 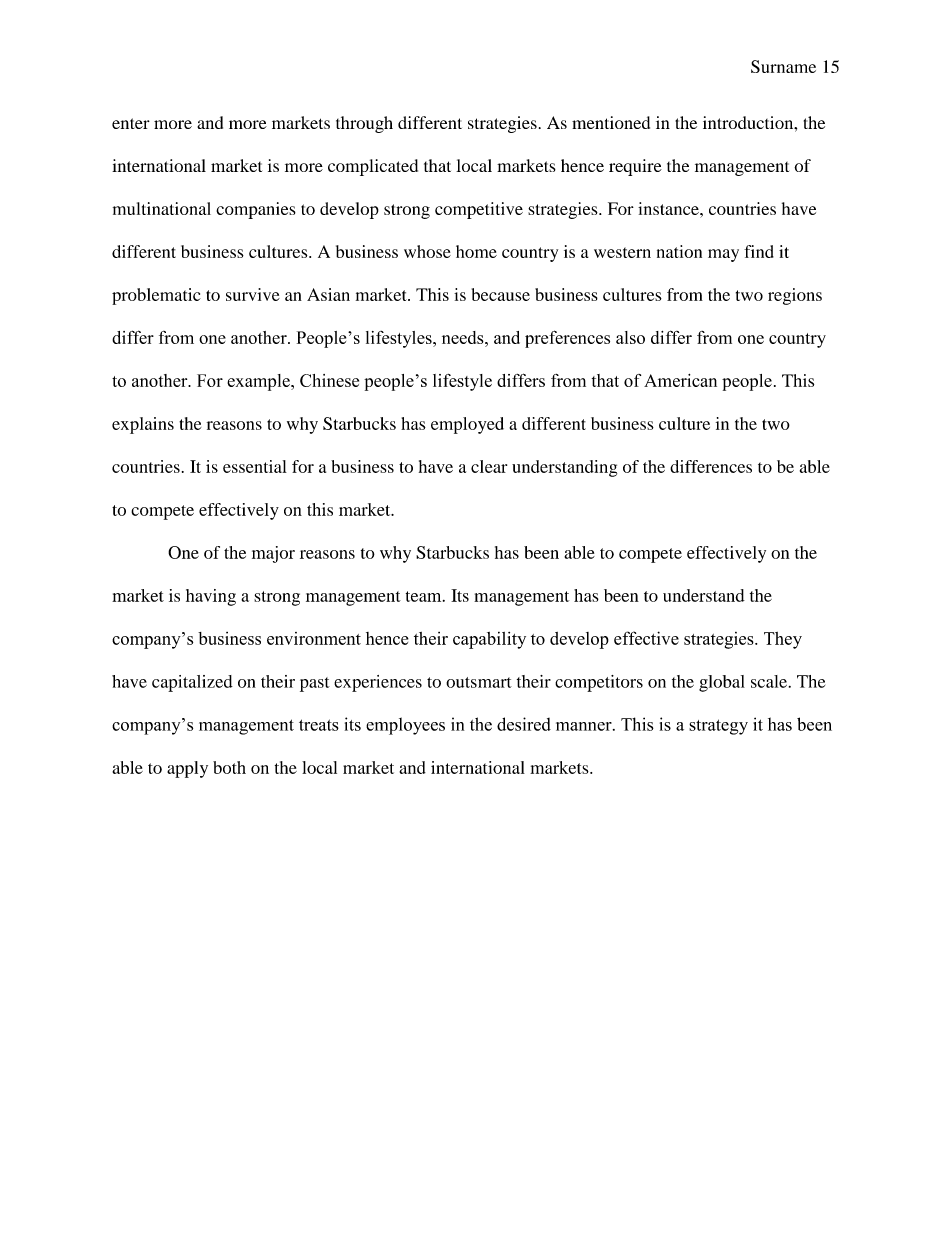 What do you see at coordinates (143, 425) in the document?
I see `explains` at bounding box center [143, 425].
